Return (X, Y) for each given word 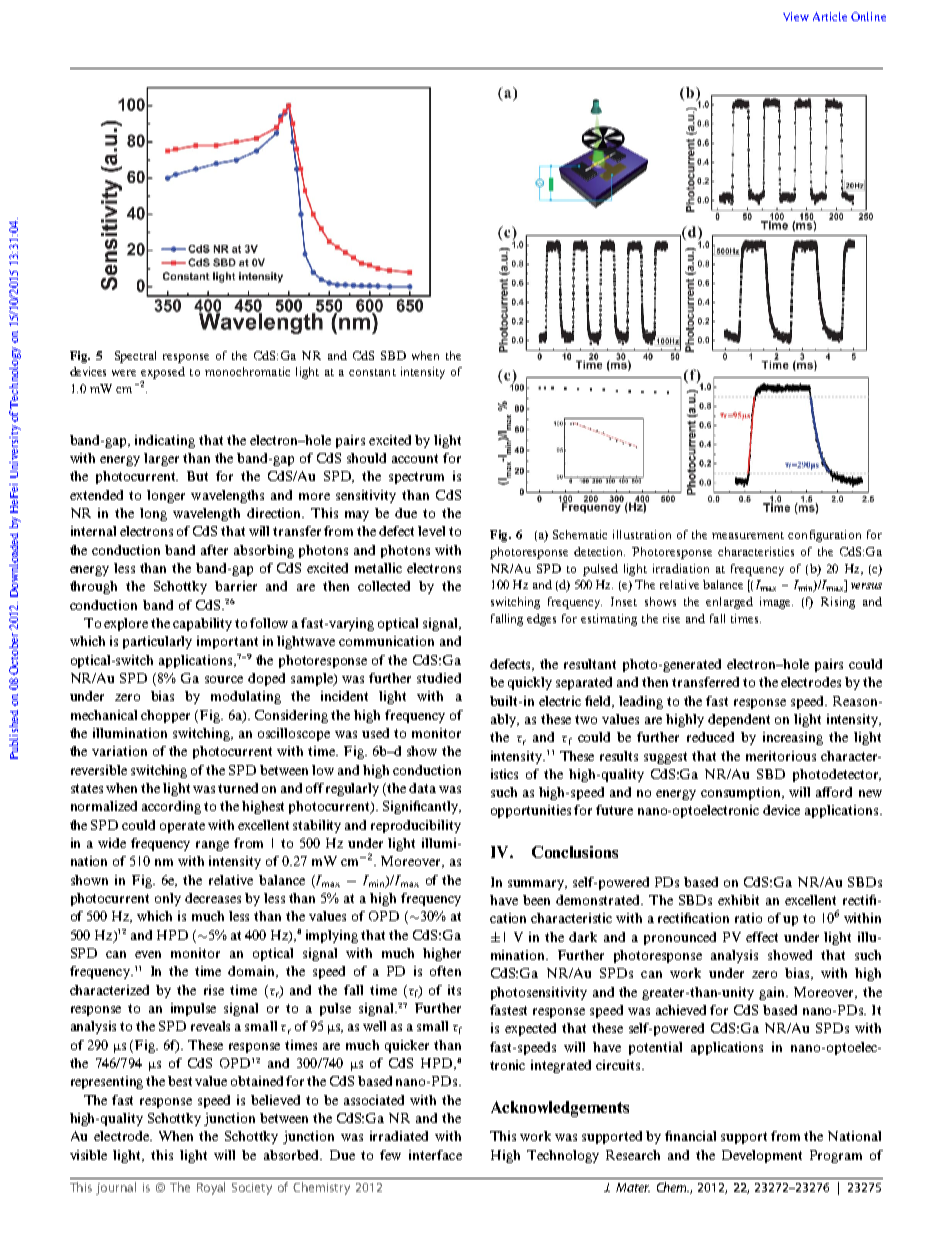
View (796, 16)
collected (384, 586)
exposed (163, 374)
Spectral (135, 357)
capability (202, 624)
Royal (211, 1188)
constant (372, 372)
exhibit (738, 900)
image (776, 603)
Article (830, 16)
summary (537, 885)
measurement (748, 535)
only (168, 899)
